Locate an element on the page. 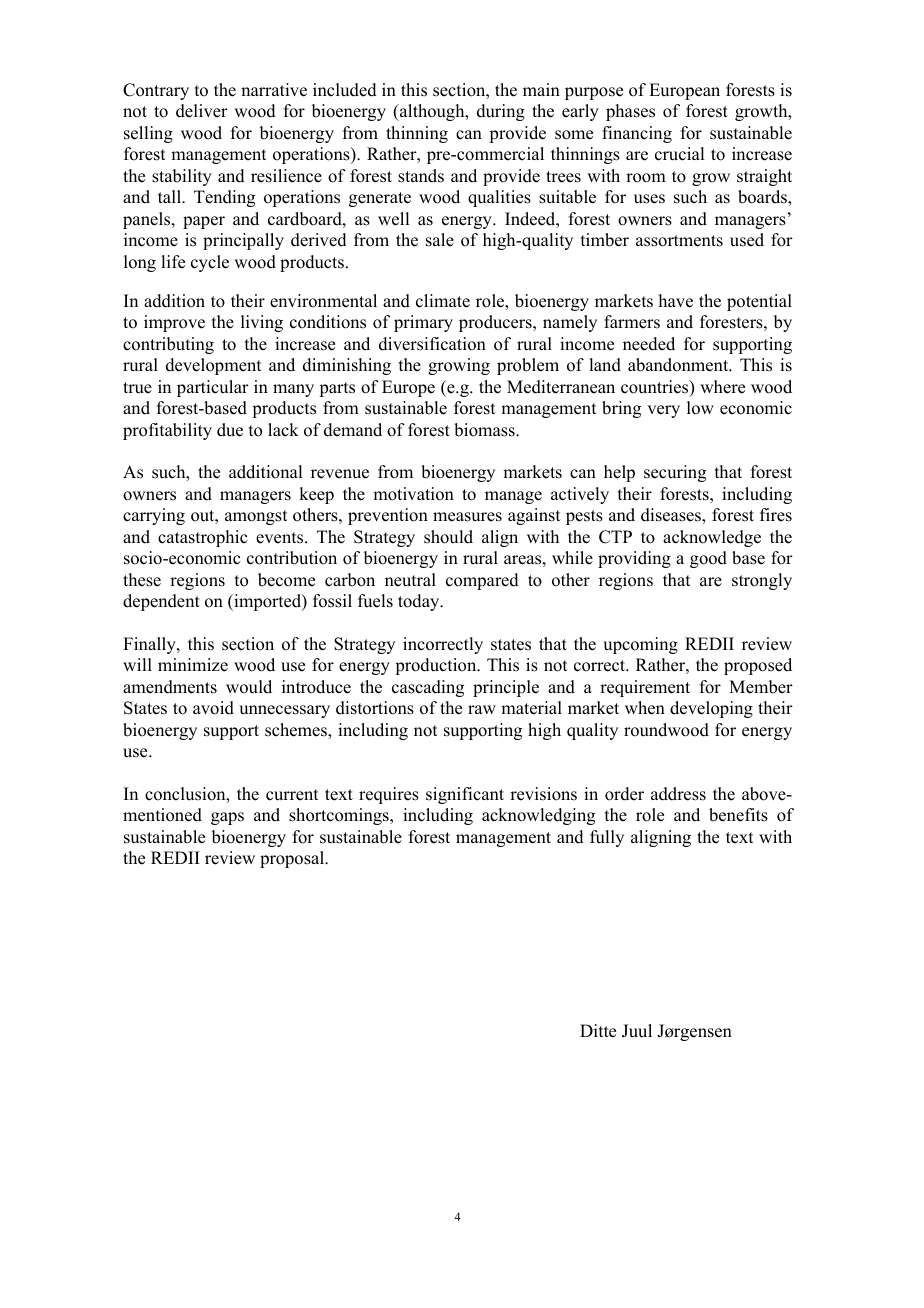 Image resolution: width=924 pixels, height=1308 pixels. diversification is located at coordinates (432, 344).
